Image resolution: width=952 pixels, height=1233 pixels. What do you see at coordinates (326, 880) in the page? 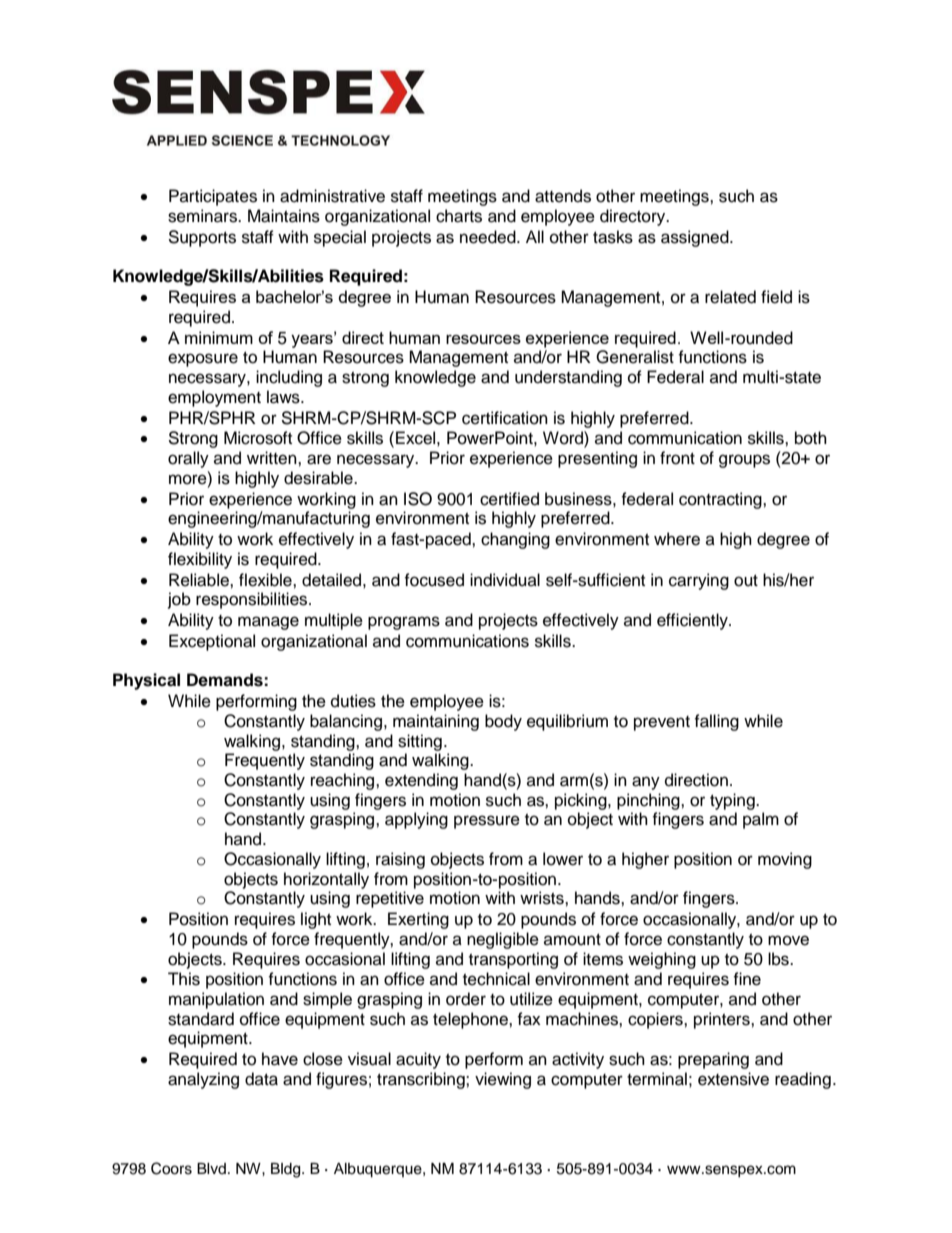
I see `horizontally` at bounding box center [326, 880].
